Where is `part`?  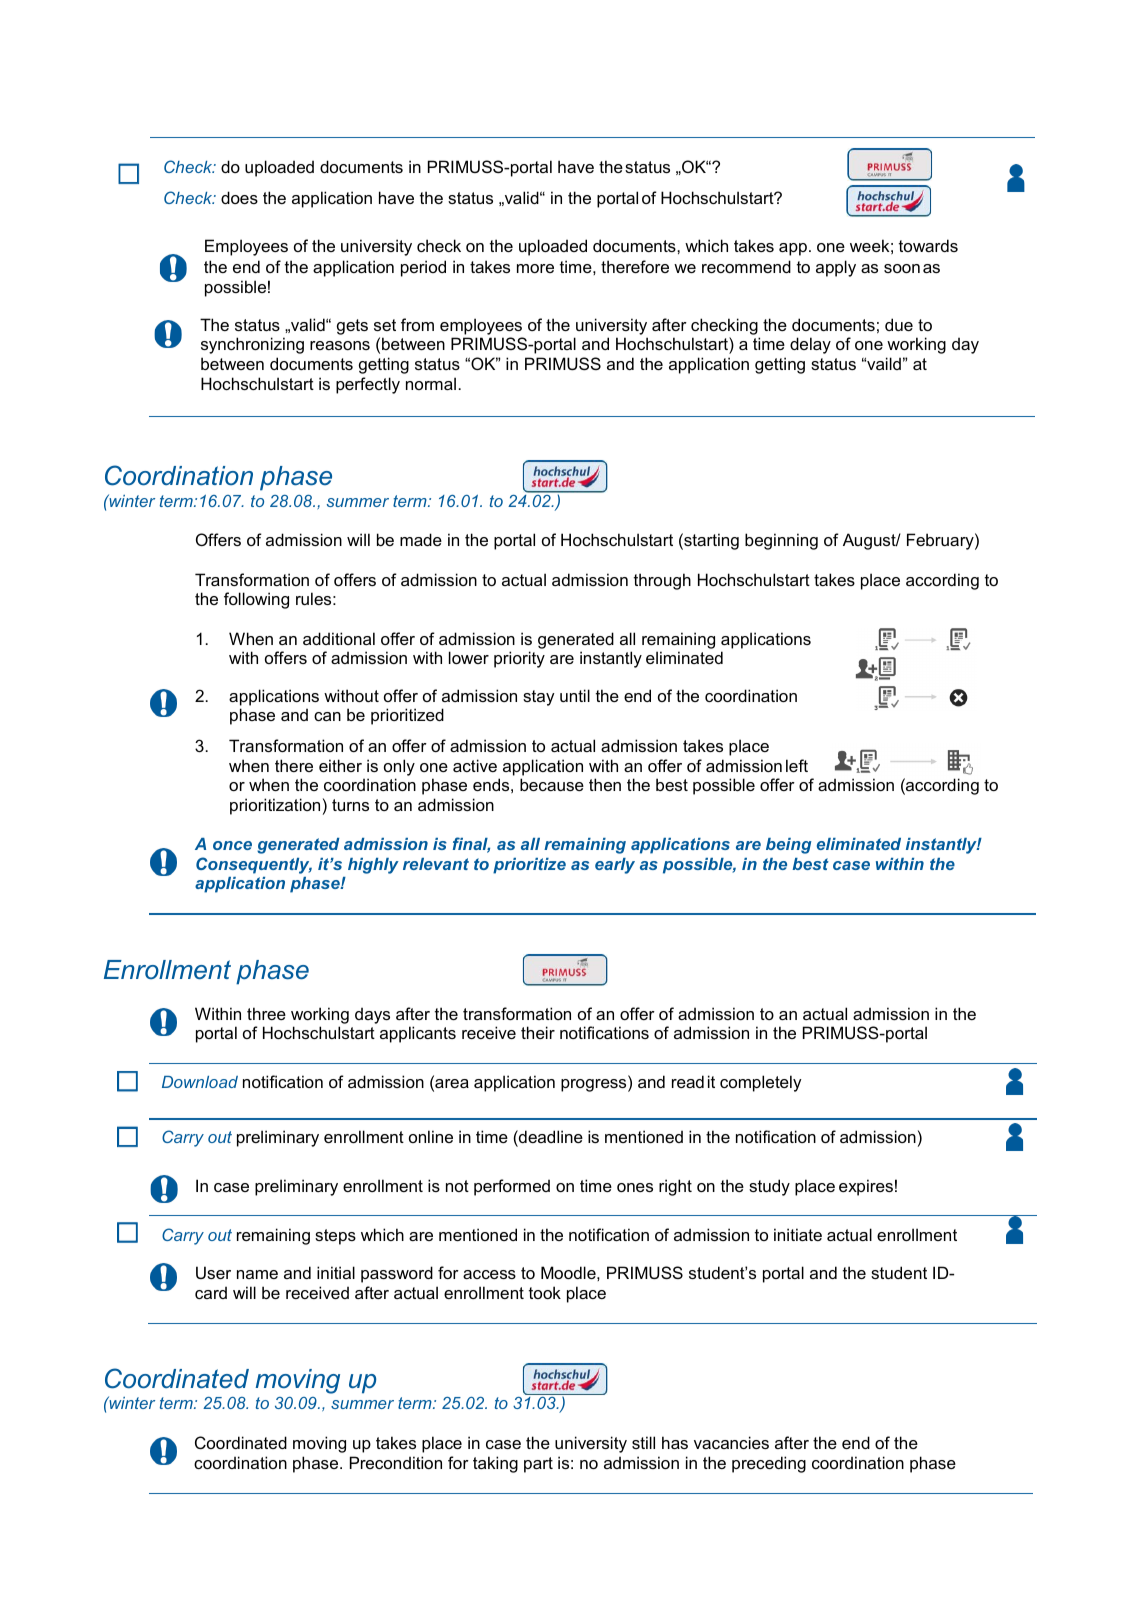 part is located at coordinates (538, 1465).
